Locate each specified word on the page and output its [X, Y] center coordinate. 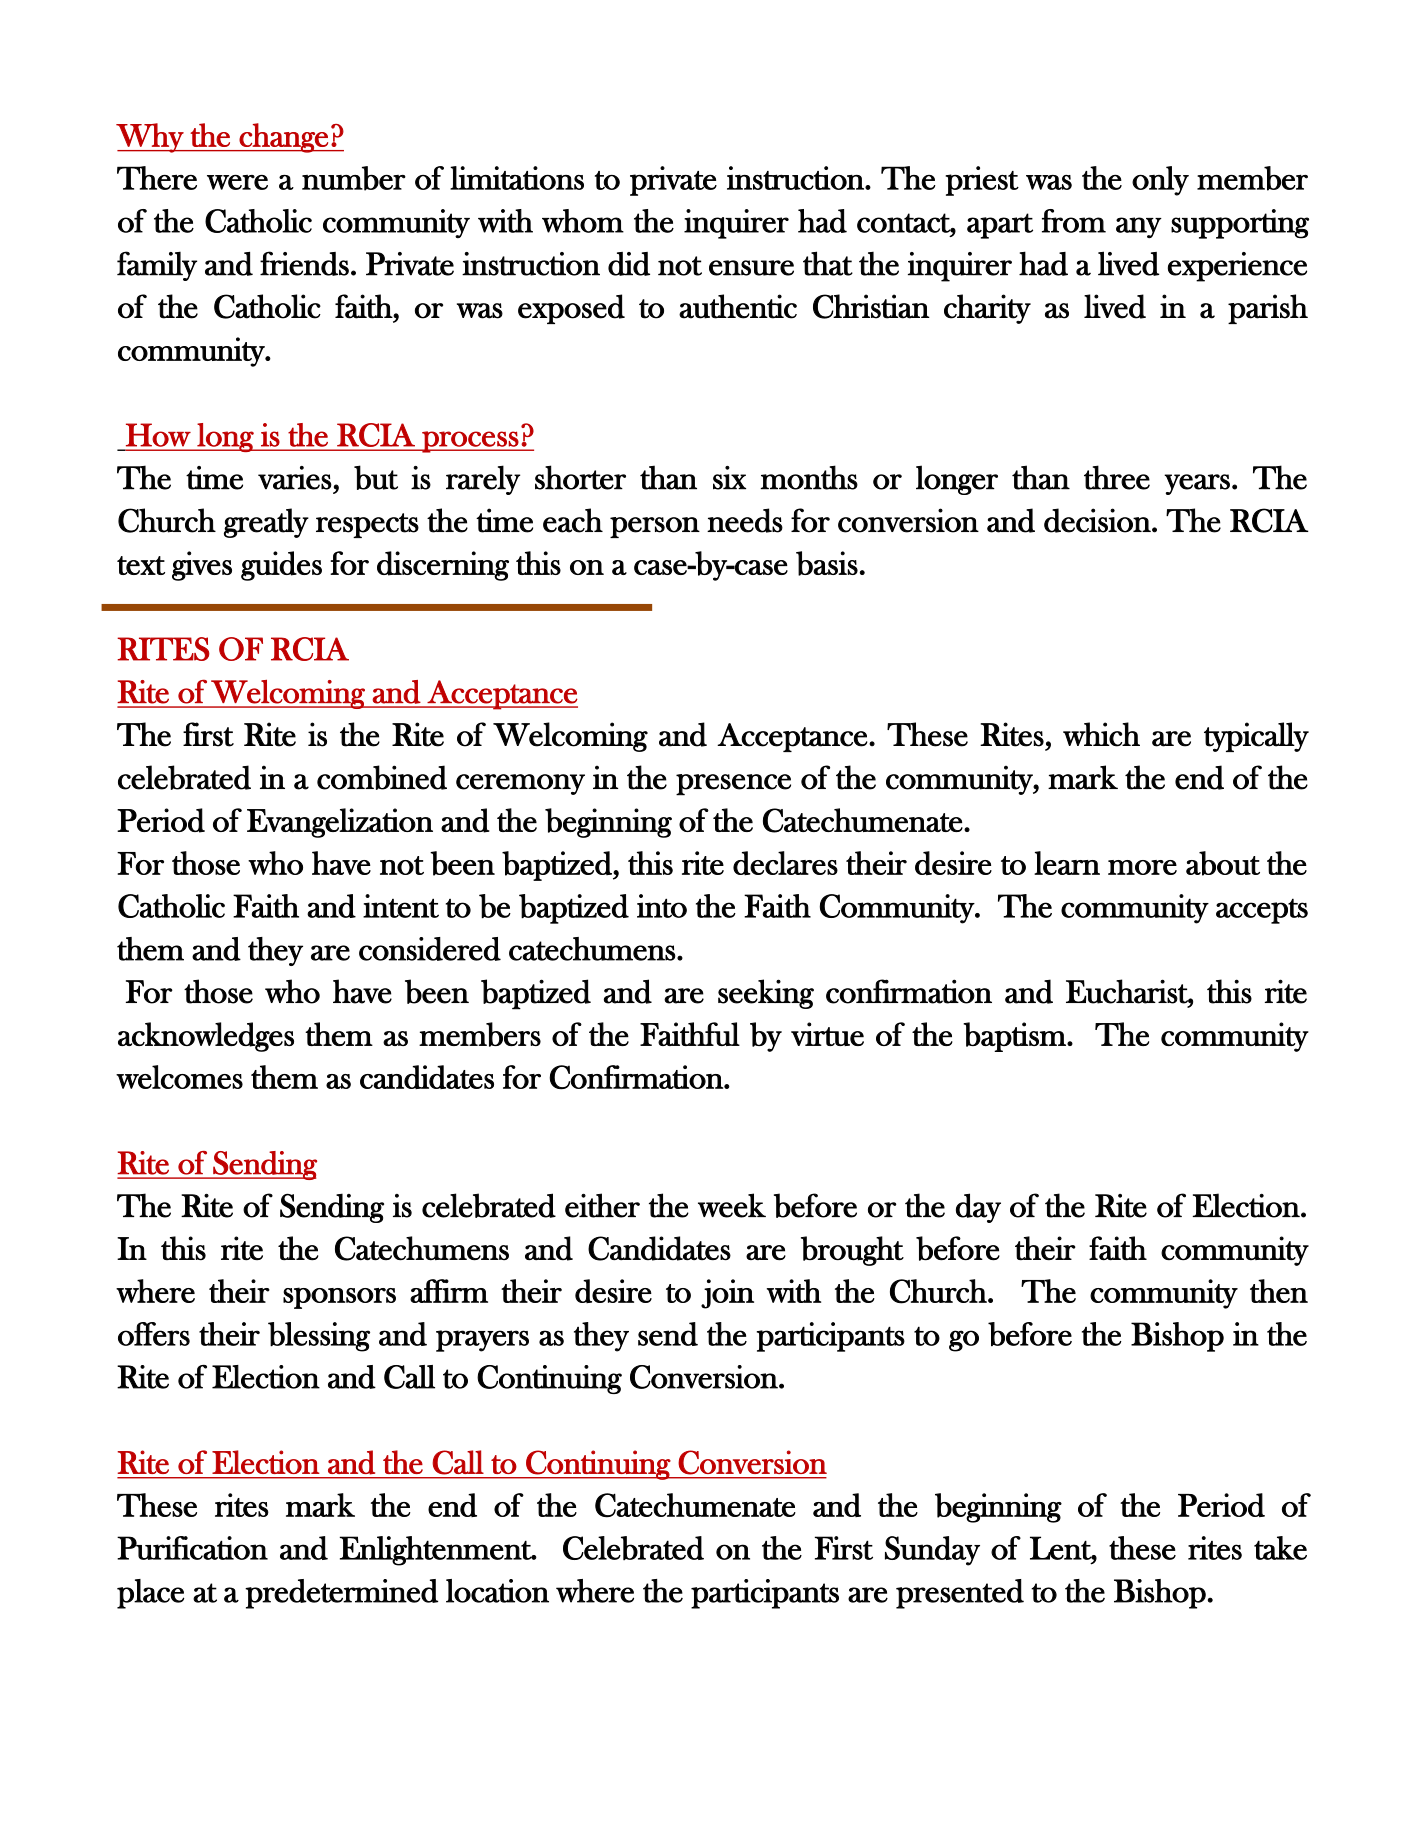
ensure [751, 268]
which [1101, 734]
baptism [1015, 1037]
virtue [827, 1034]
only [1160, 181]
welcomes [179, 1077]
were [237, 182]
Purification [192, 1548]
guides [281, 566]
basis [827, 563]
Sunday [932, 1551]
